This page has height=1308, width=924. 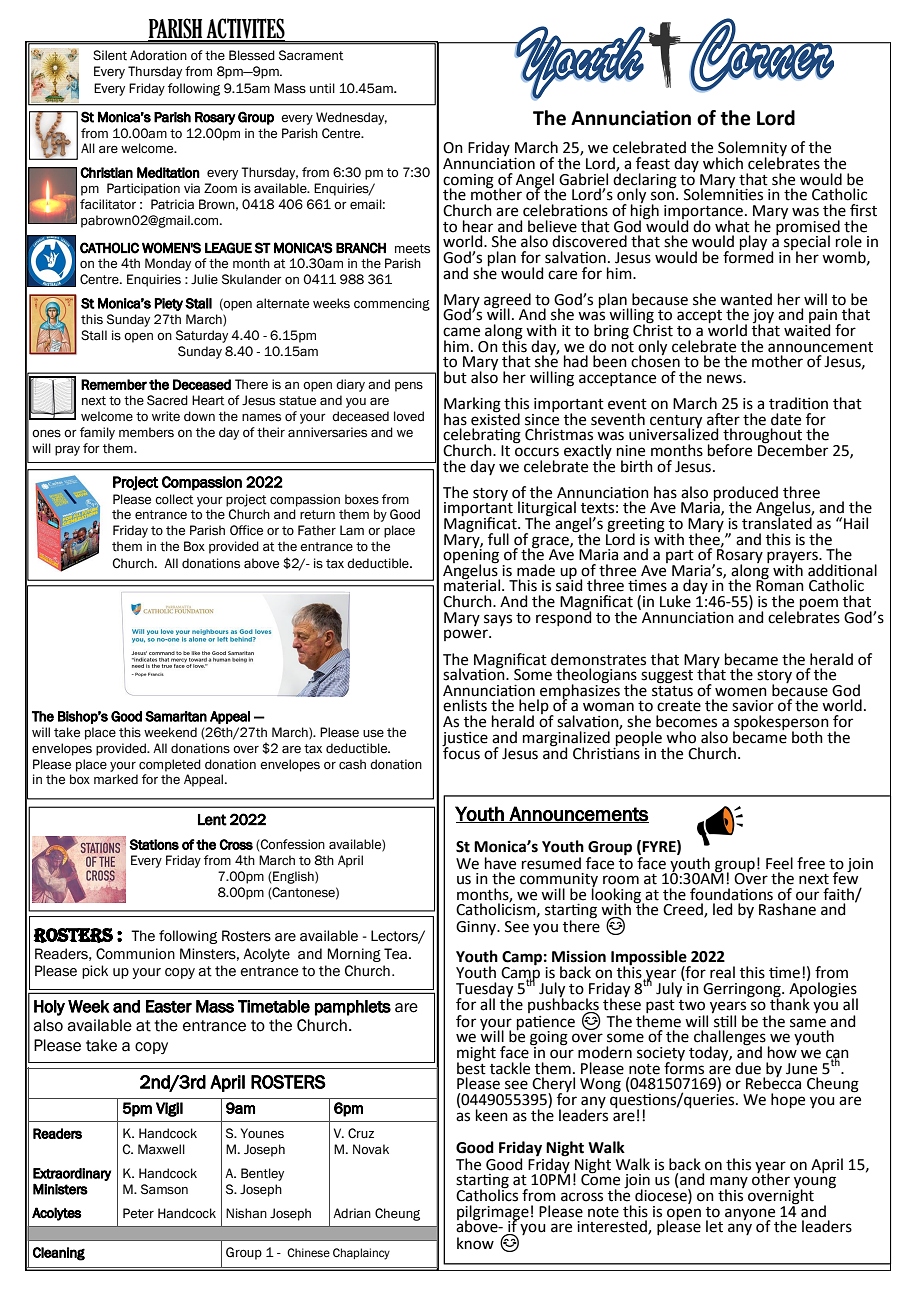 I want to click on Solemnity, so click(x=751, y=150).
